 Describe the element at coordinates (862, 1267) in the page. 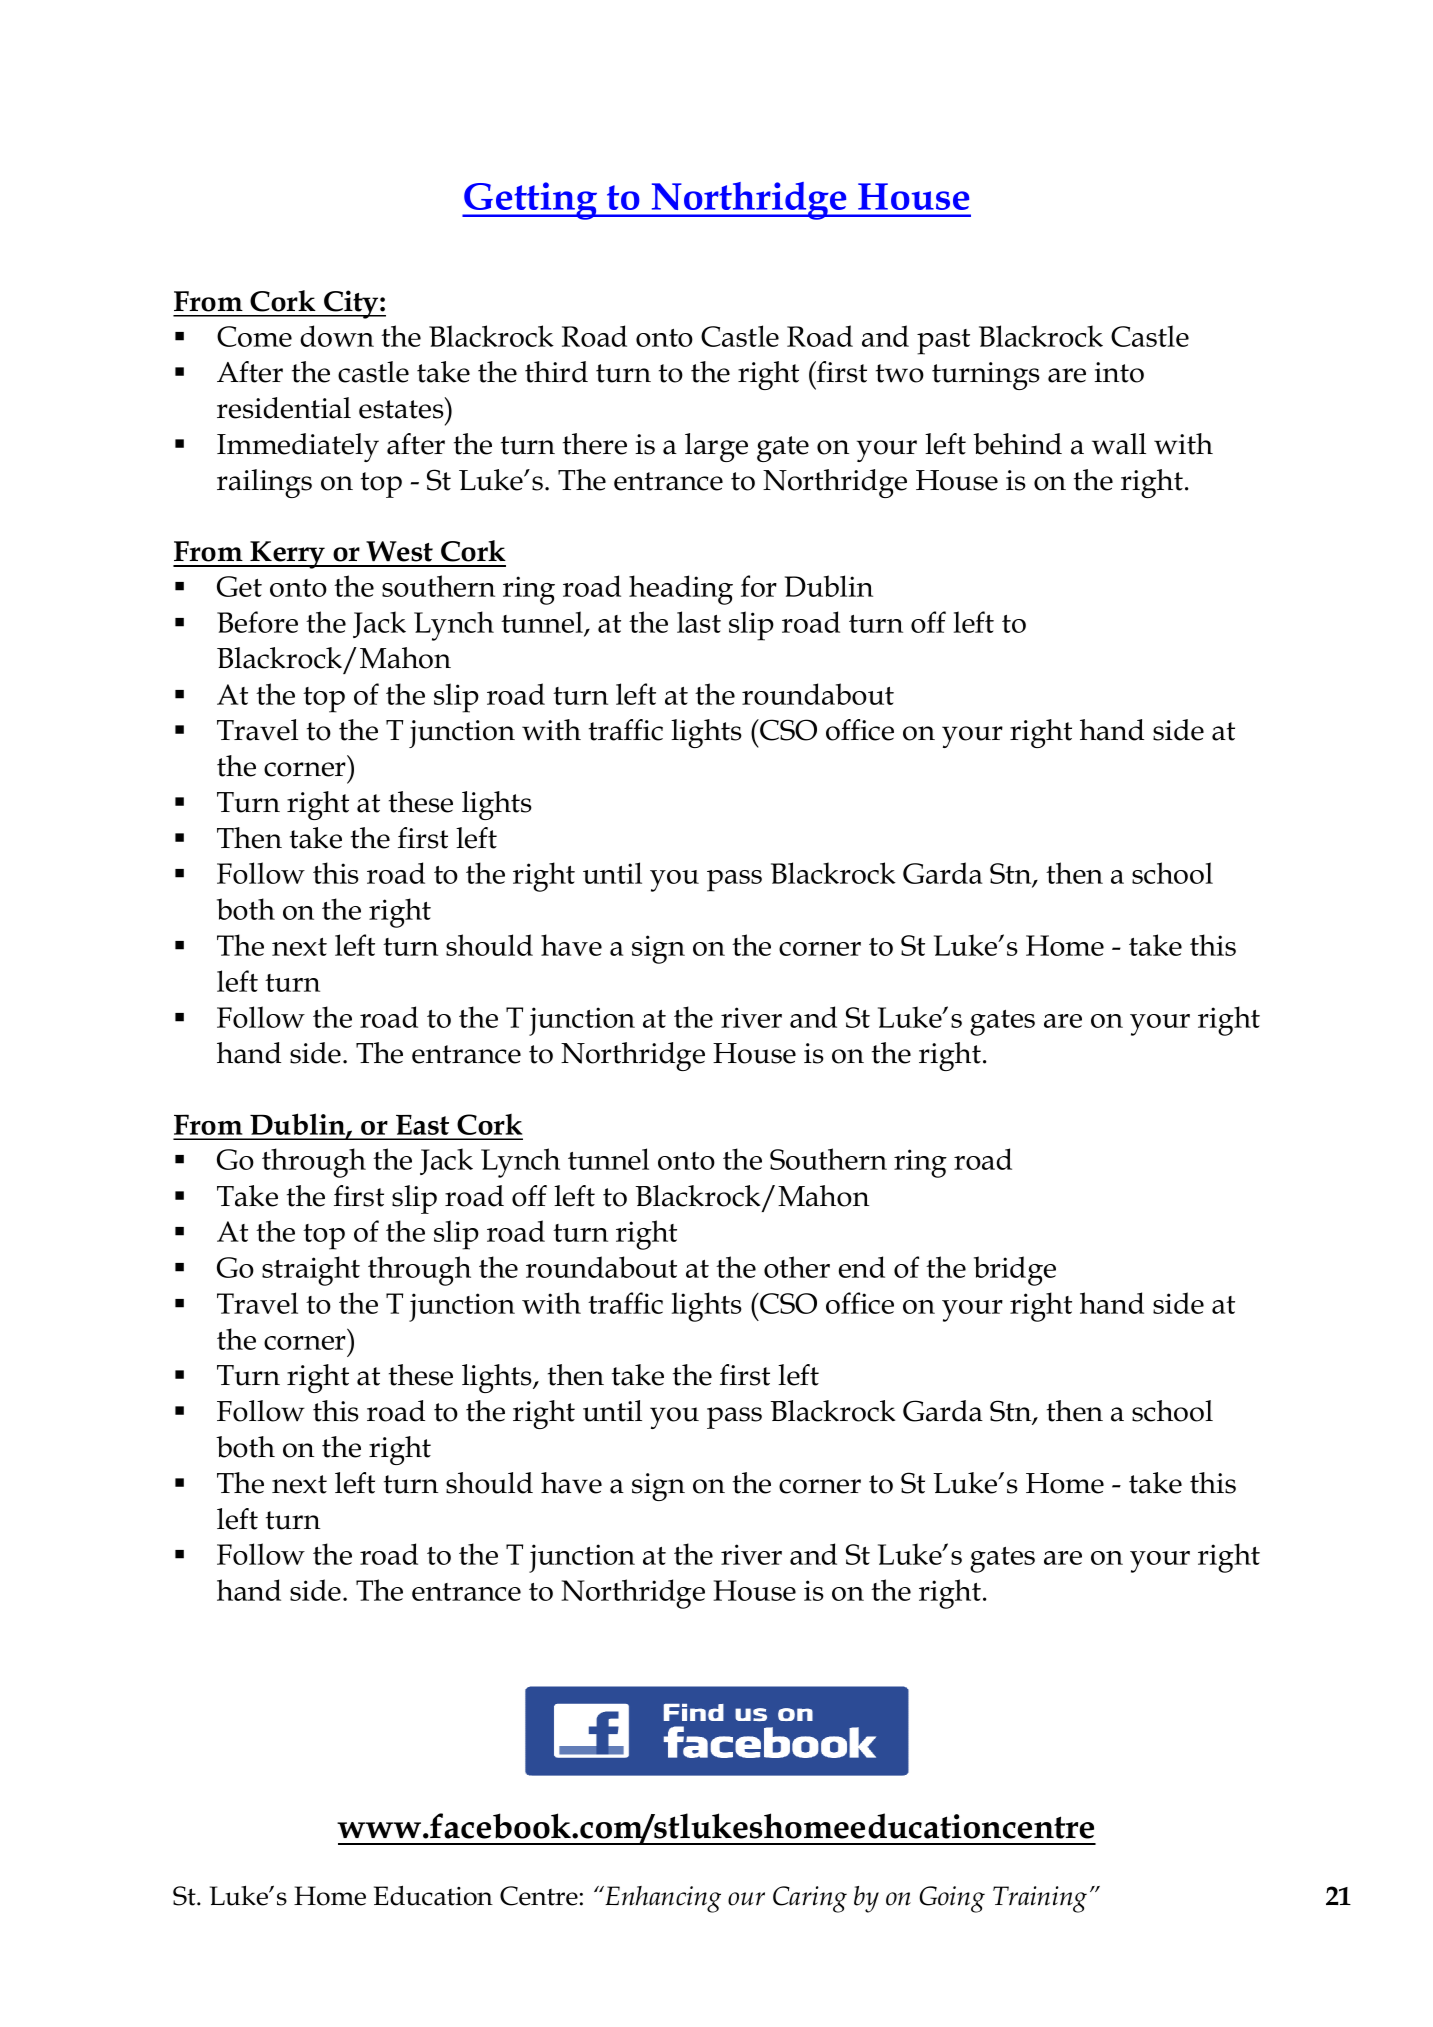

I see `end` at that location.
